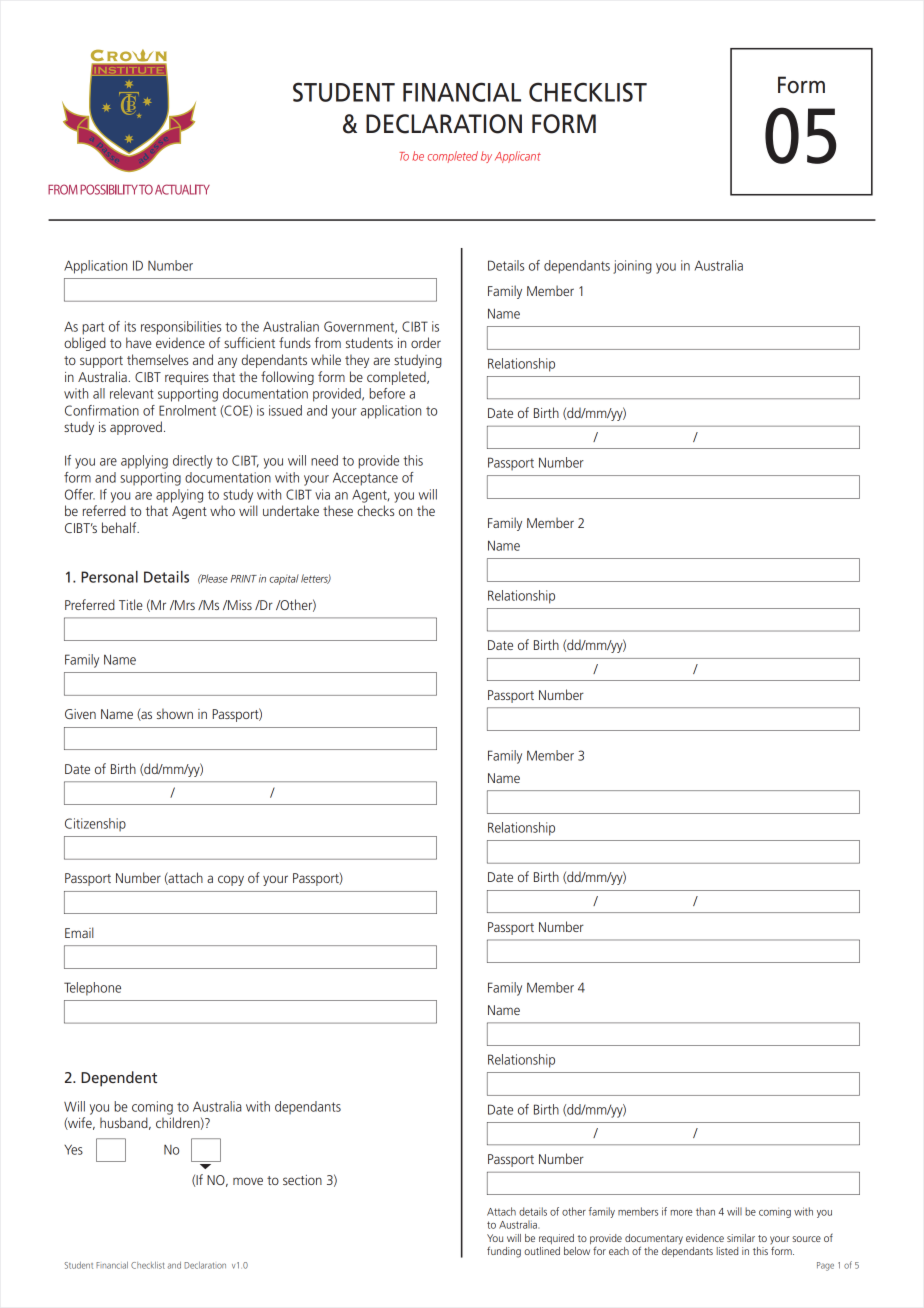 The image size is (924, 1308). I want to click on than, so click(705, 1211).
